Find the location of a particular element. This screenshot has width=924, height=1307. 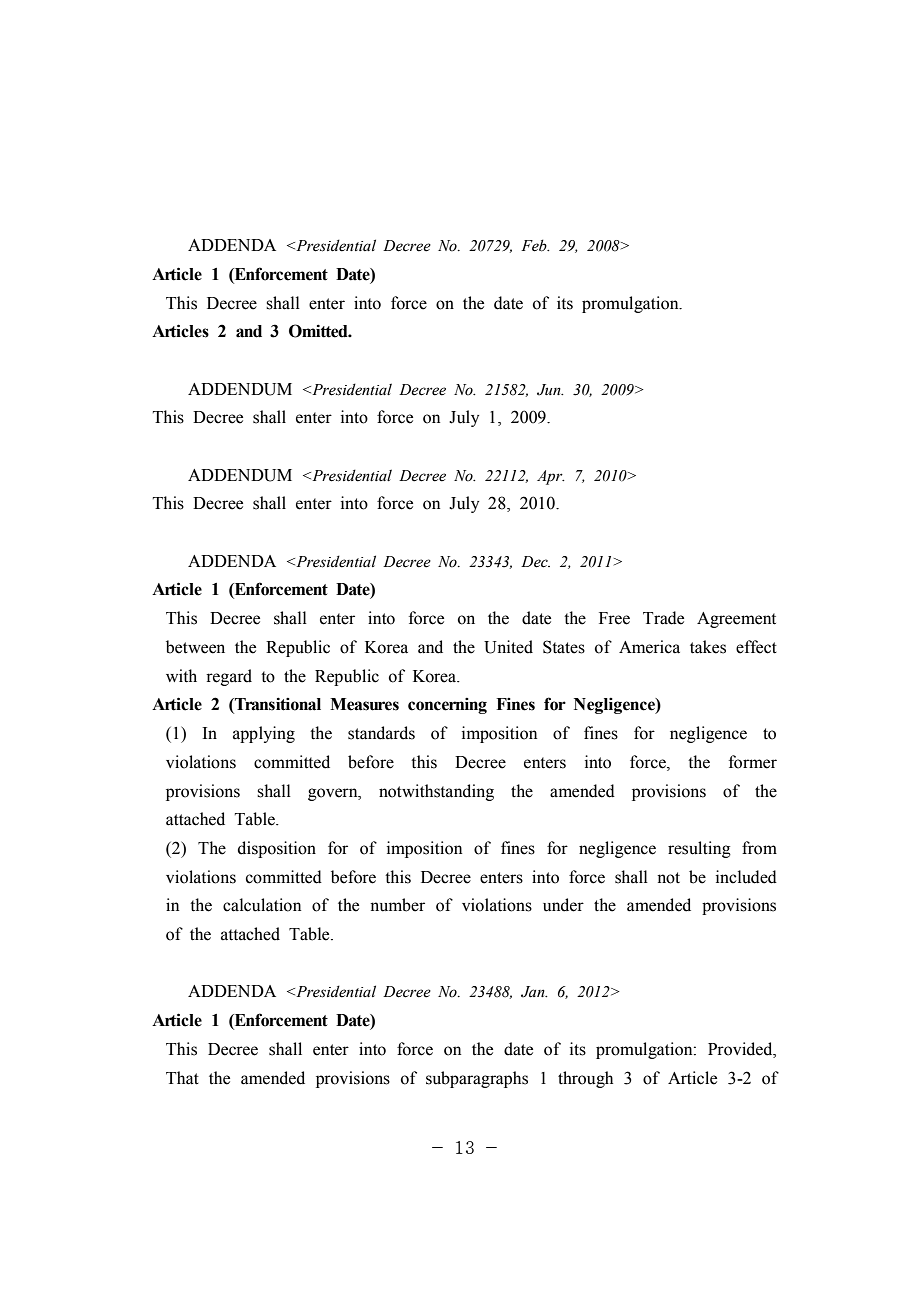

regard is located at coordinates (229, 677).
